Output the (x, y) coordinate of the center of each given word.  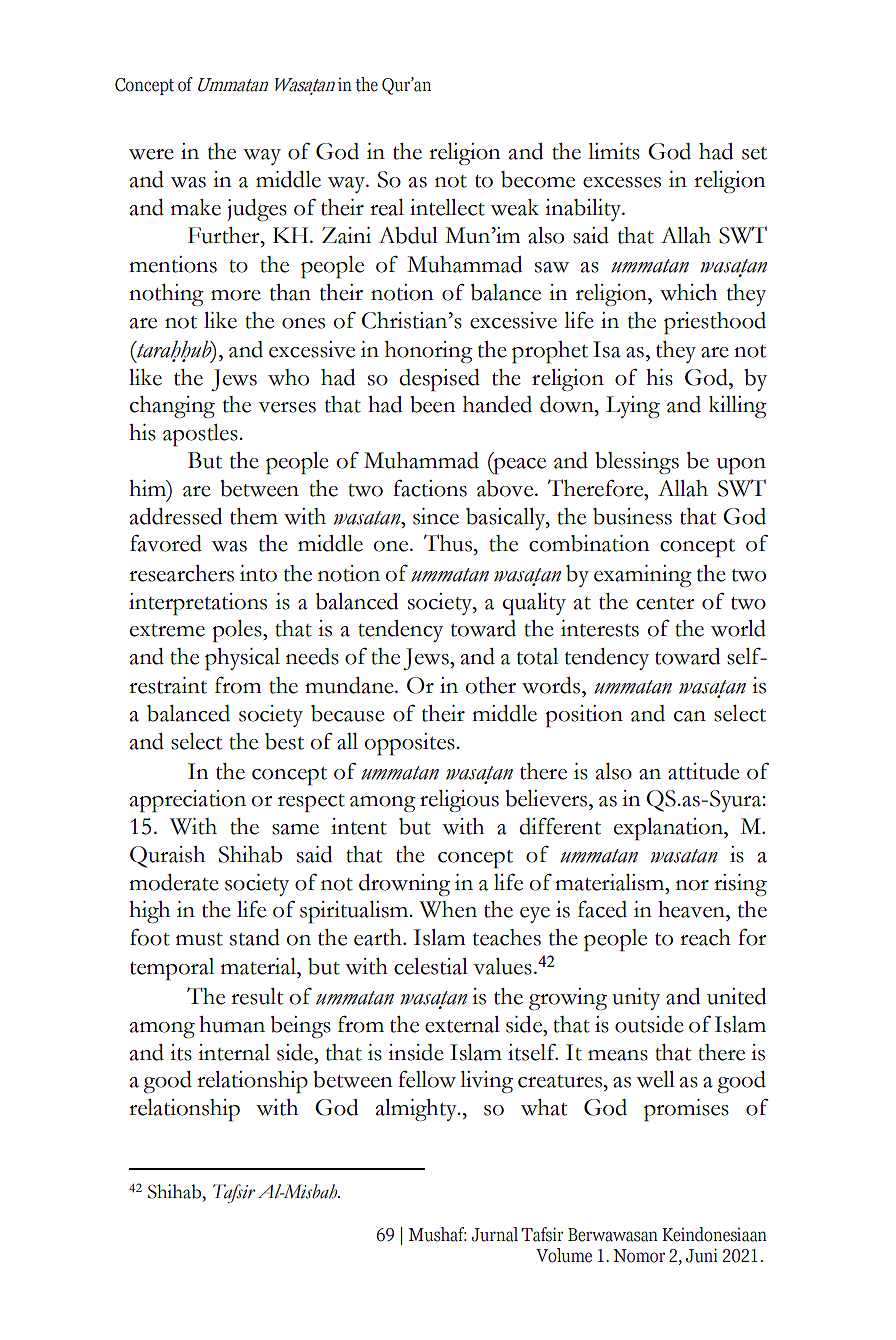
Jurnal (494, 1234)
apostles (201, 435)
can (690, 716)
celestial (431, 966)
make (196, 207)
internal (234, 1052)
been (433, 404)
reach (705, 937)
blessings (637, 463)
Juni (702, 1255)
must (199, 939)
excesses (622, 182)
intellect (447, 207)
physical (242, 659)
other (490, 685)
